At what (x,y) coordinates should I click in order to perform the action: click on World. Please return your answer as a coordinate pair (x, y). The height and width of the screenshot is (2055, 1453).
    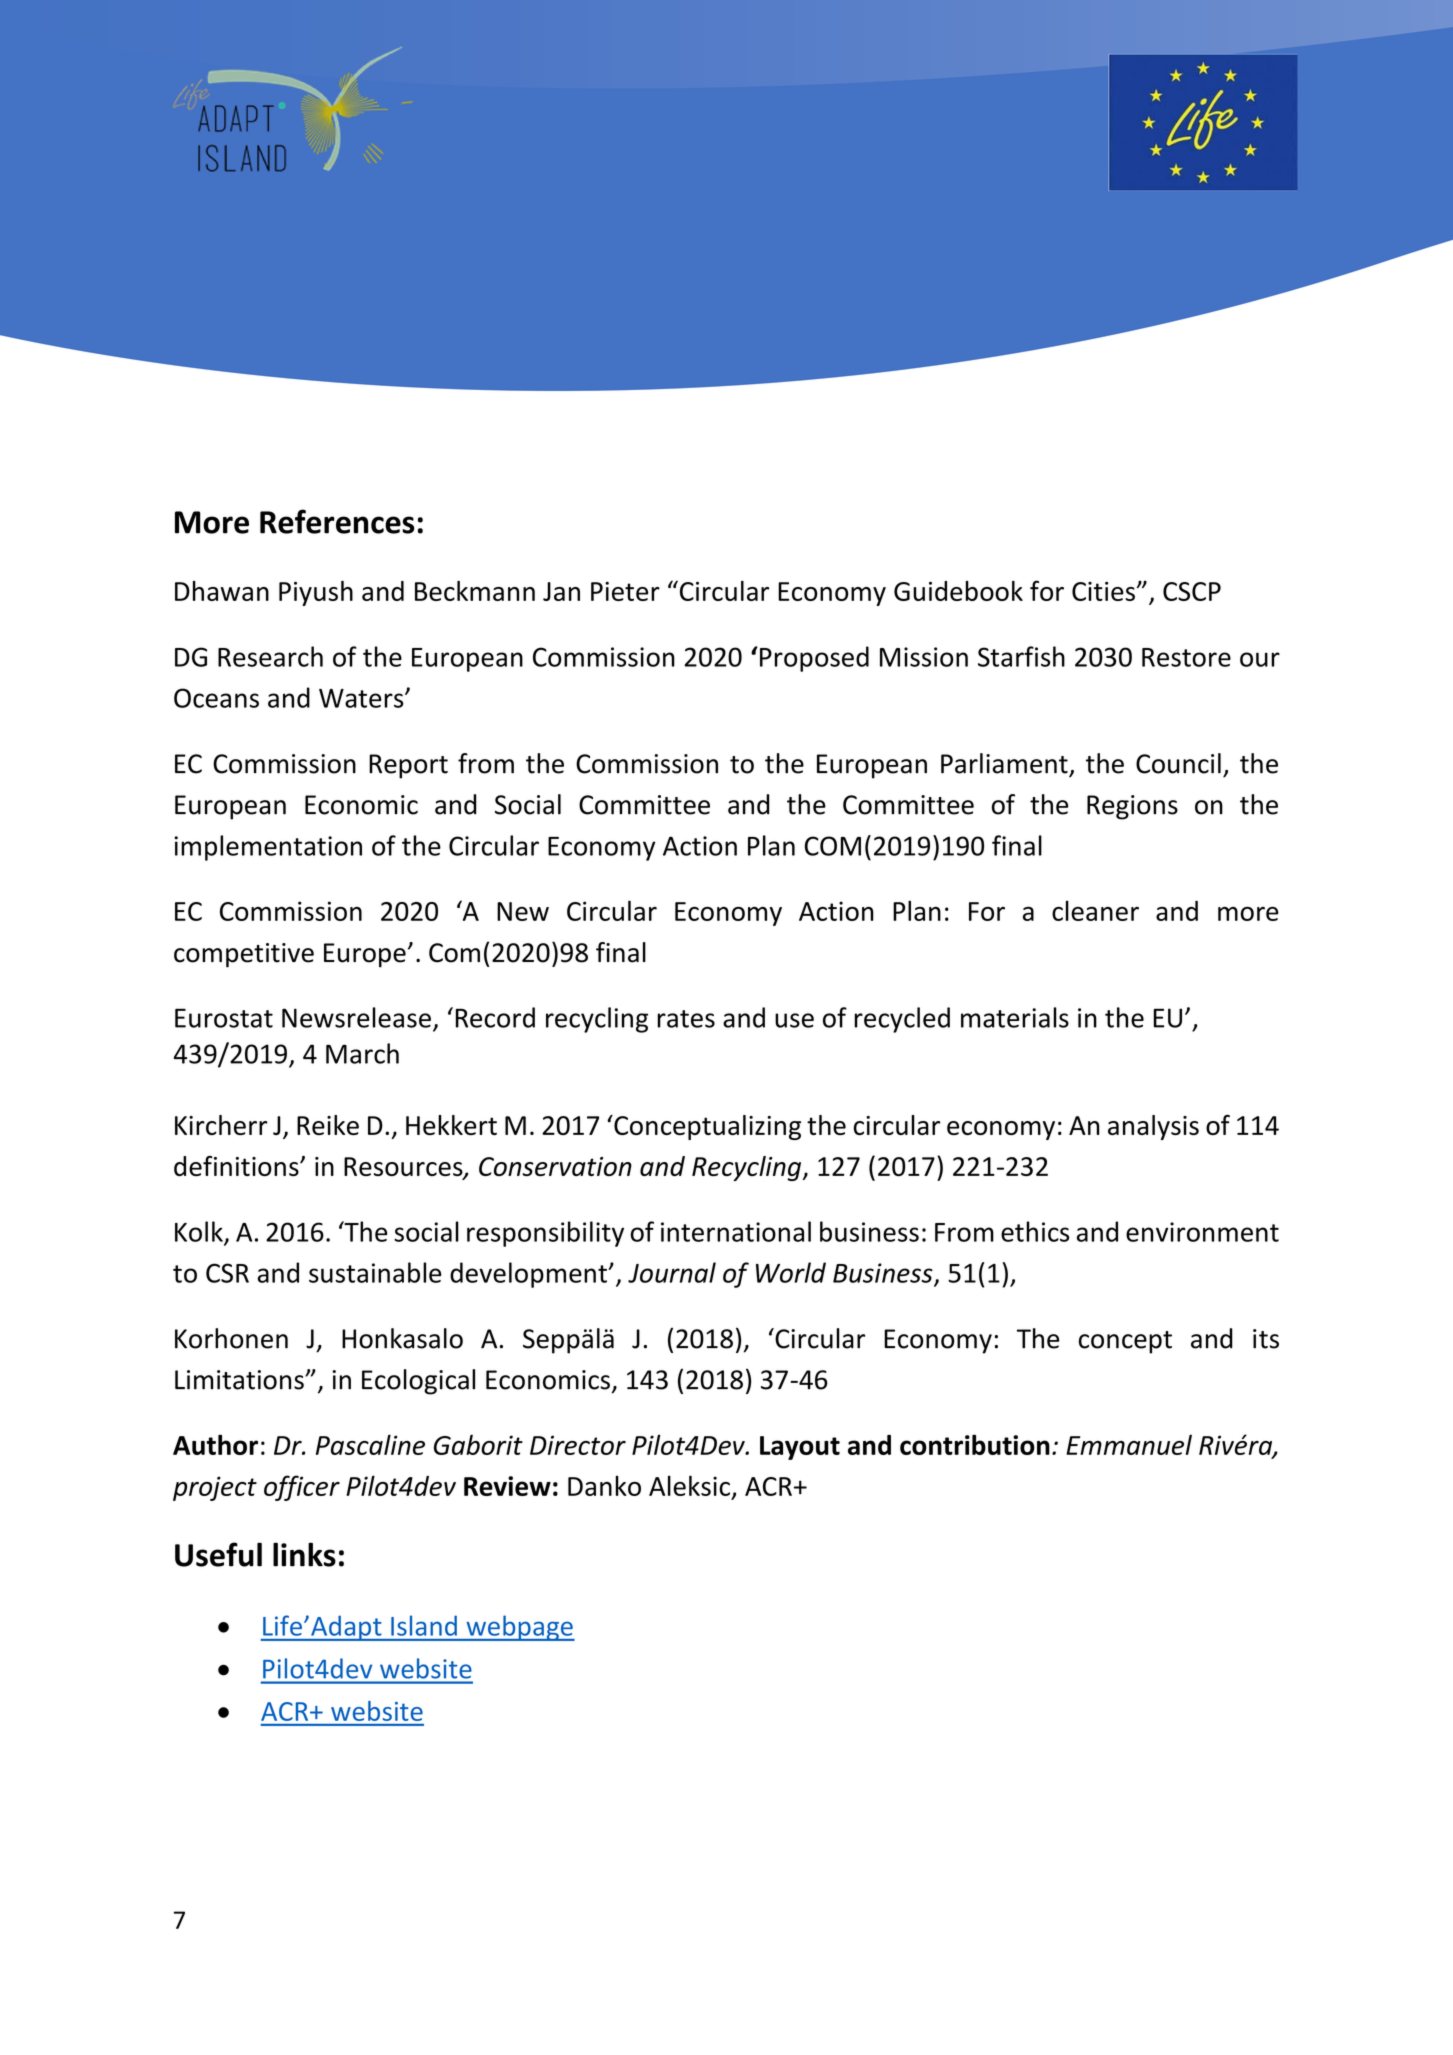
    Looking at the image, I should click on (791, 1272).
